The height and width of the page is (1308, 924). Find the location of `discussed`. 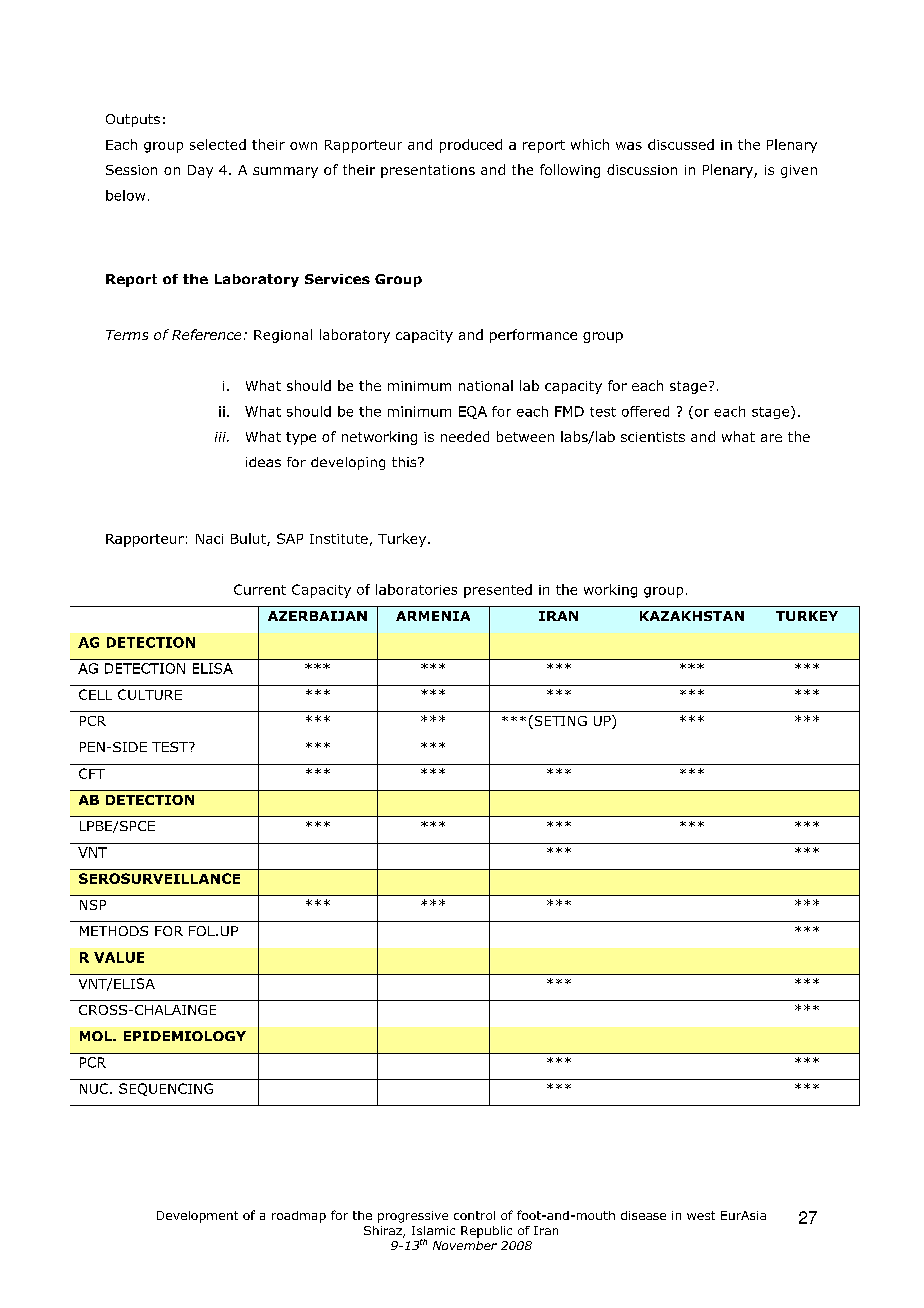

discussed is located at coordinates (681, 144).
